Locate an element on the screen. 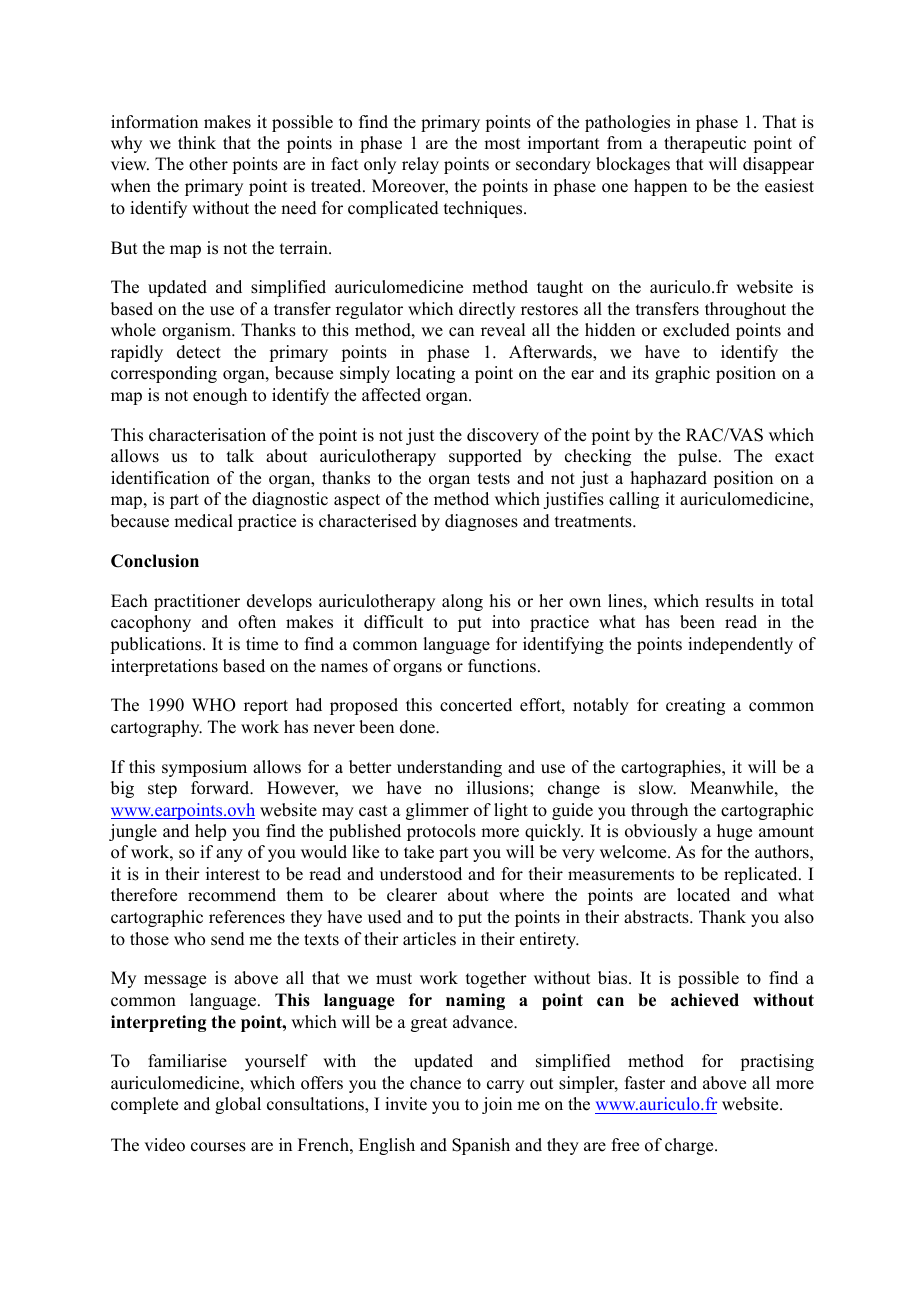 Image resolution: width=924 pixels, height=1308 pixels. understood is located at coordinates (421, 874).
